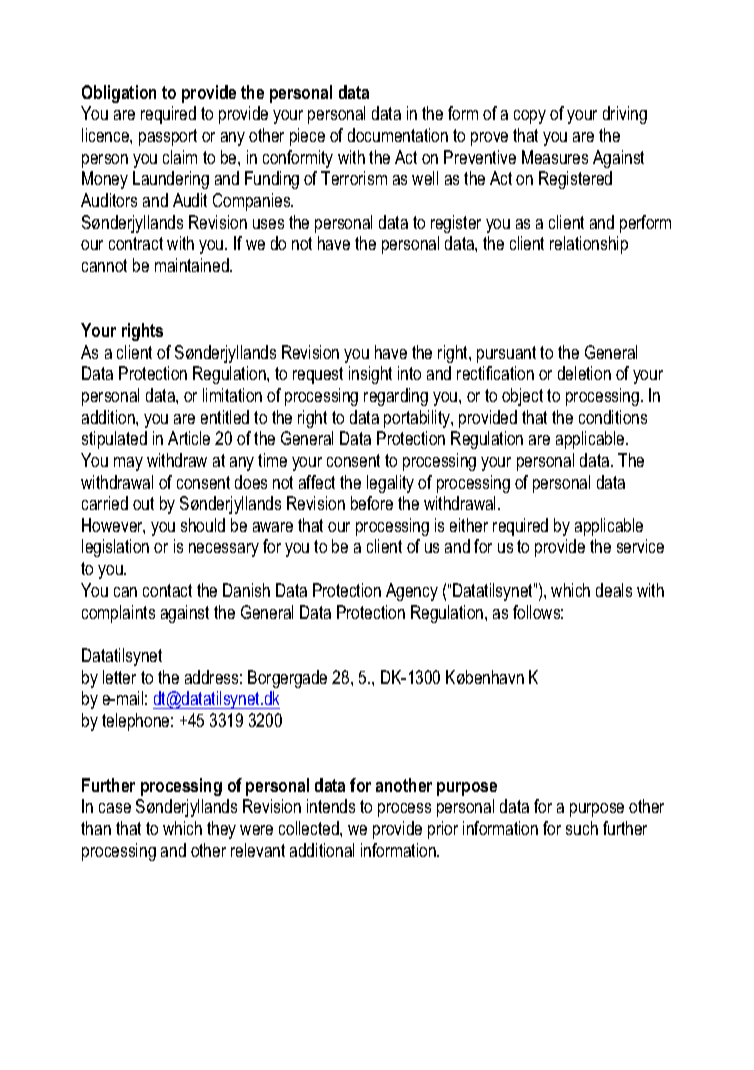  I want to click on documentation, so click(398, 135).
